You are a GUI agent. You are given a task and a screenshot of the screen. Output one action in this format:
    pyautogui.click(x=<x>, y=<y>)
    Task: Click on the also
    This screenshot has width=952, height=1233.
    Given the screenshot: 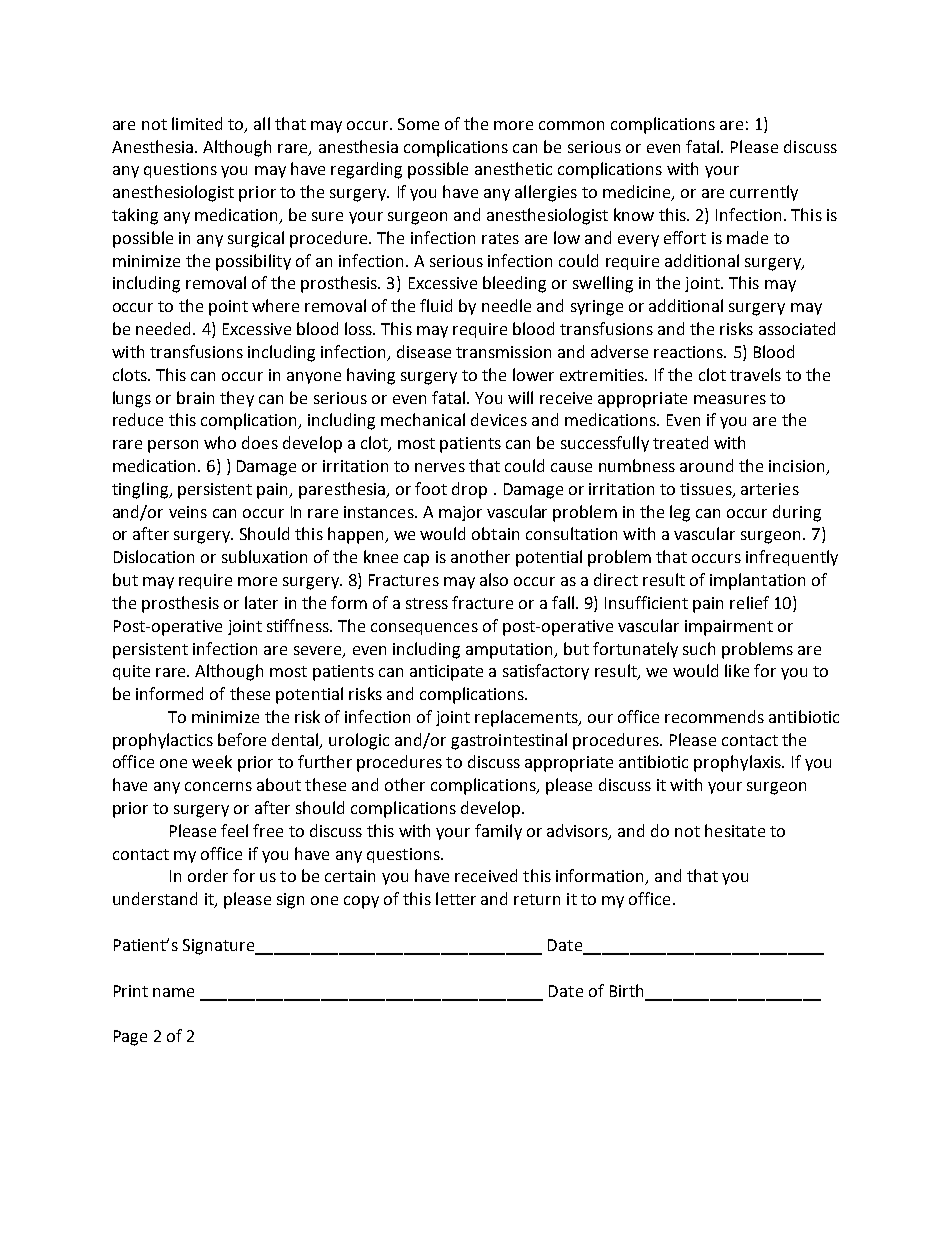 What is the action you would take?
    pyautogui.click(x=494, y=579)
